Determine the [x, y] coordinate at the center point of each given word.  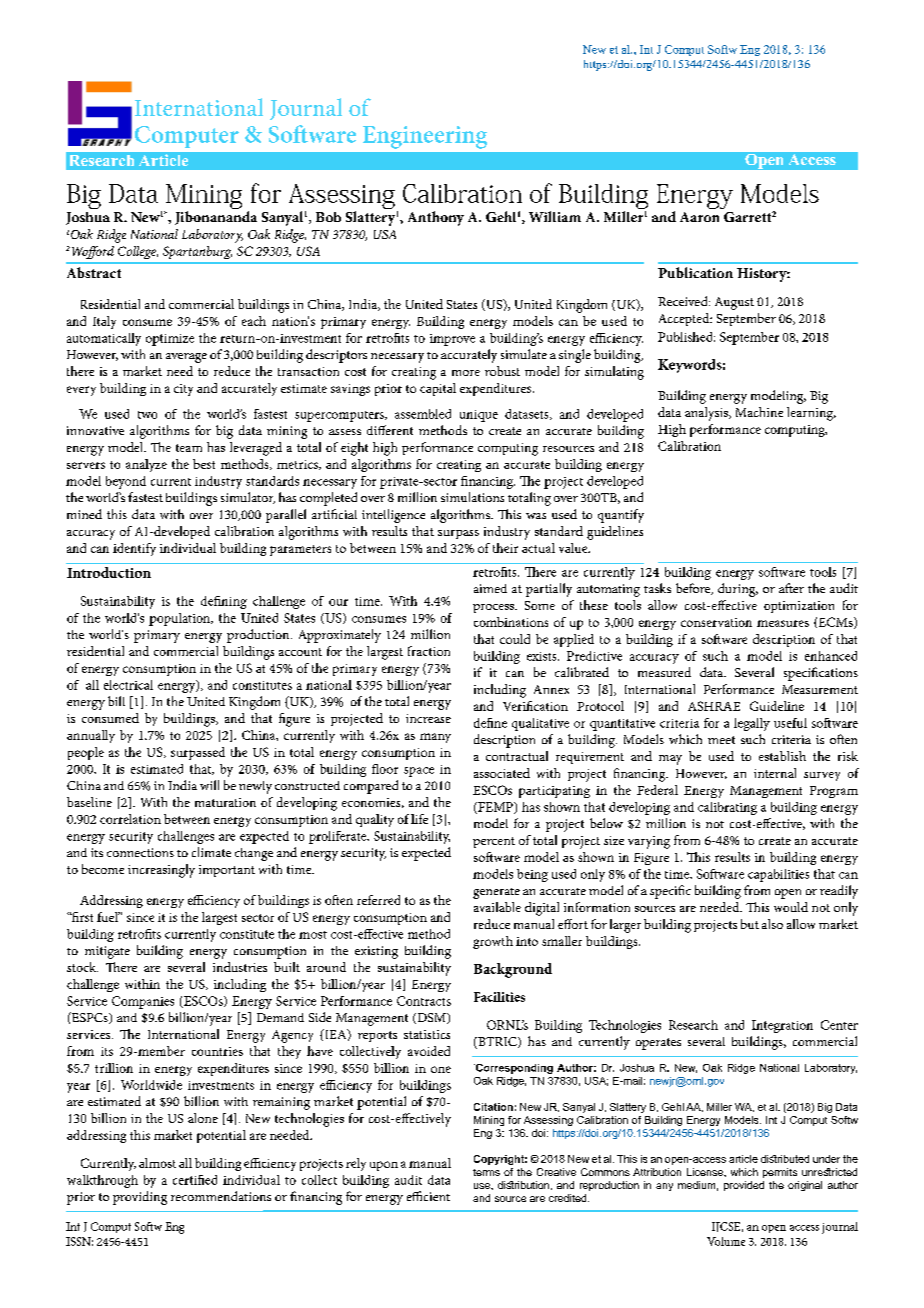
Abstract [94, 272]
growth [493, 942]
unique [479, 416]
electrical [128, 685]
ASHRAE [714, 706]
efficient [428, 1196]
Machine [759, 412]
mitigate [107, 952]
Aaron [699, 217]
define [490, 723]
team [189, 448]
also [772, 924]
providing [140, 1198]
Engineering [425, 137]
